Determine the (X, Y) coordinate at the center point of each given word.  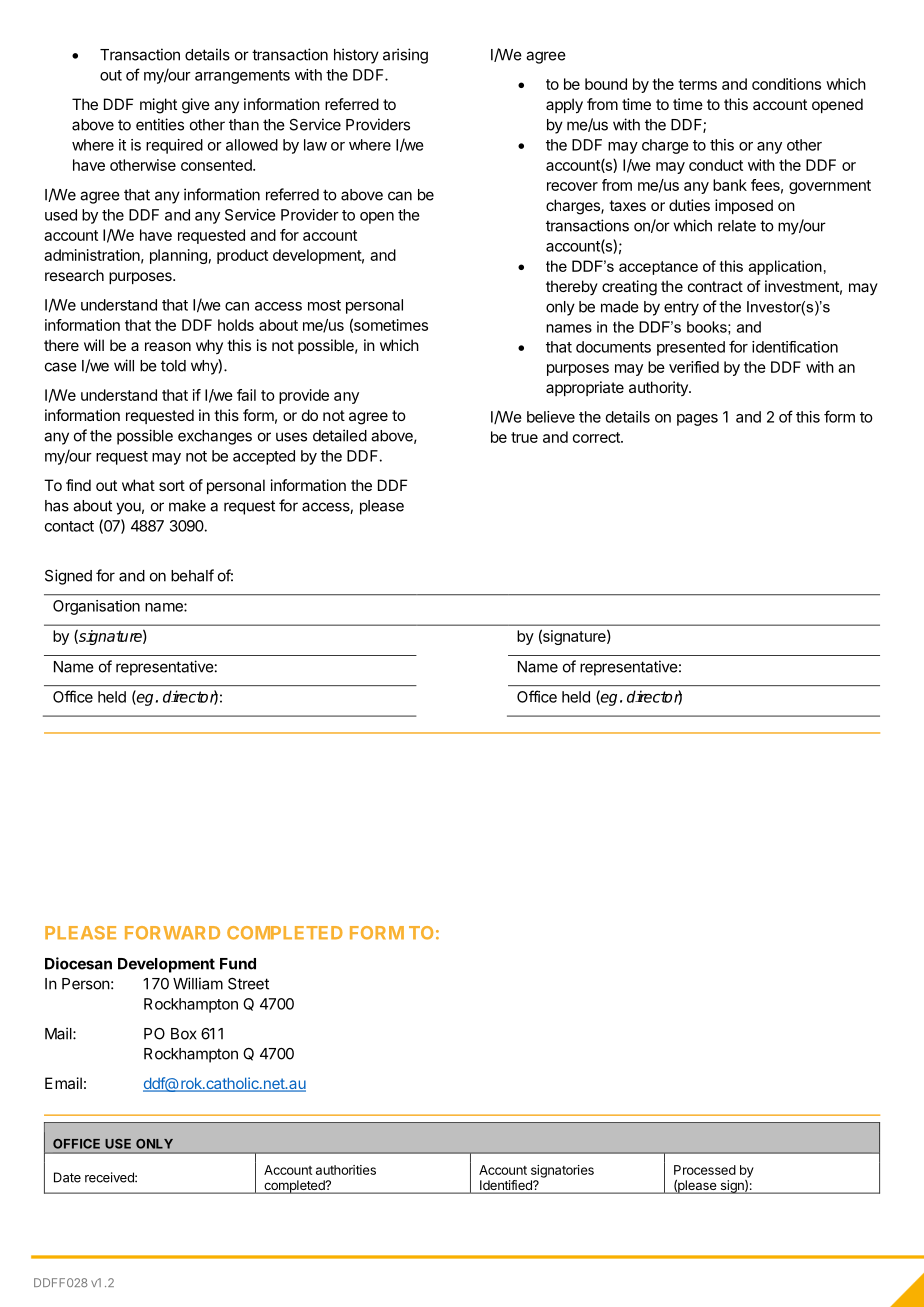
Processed (705, 1170)
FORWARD (172, 933)
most (324, 305)
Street (248, 984)
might (158, 106)
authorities (346, 1170)
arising (405, 56)
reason (168, 346)
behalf (192, 575)
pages (697, 420)
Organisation (96, 607)
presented (691, 348)
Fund (238, 964)
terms (697, 84)
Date (67, 1177)
